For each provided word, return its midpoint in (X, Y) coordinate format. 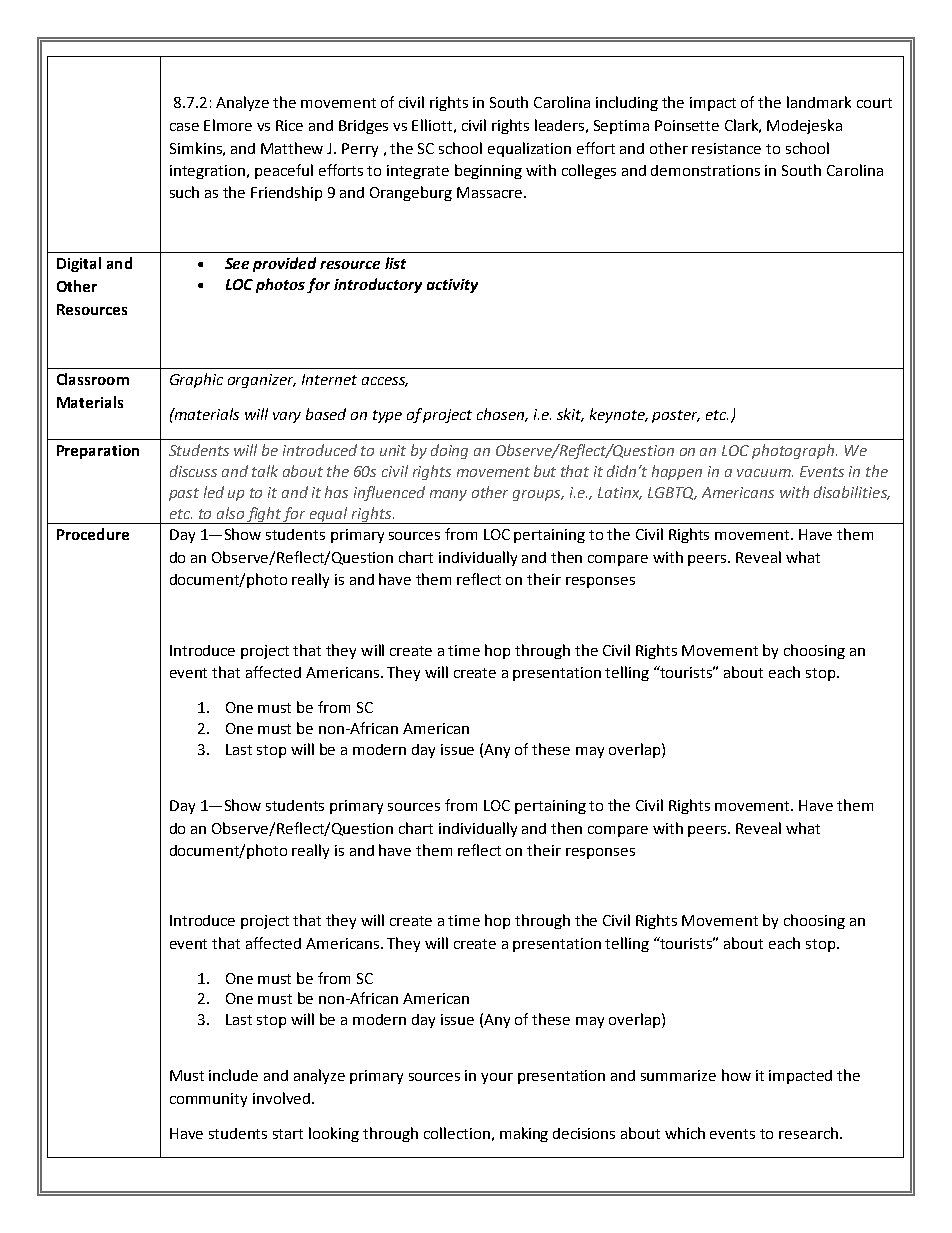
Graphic (196, 380)
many (448, 495)
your (497, 1078)
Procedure (93, 534)
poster (676, 416)
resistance (726, 148)
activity (452, 286)
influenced (389, 493)
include (233, 1075)
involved (283, 1098)
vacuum (765, 473)
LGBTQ (672, 493)
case (184, 127)
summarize (678, 1075)
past (184, 494)
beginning (488, 171)
